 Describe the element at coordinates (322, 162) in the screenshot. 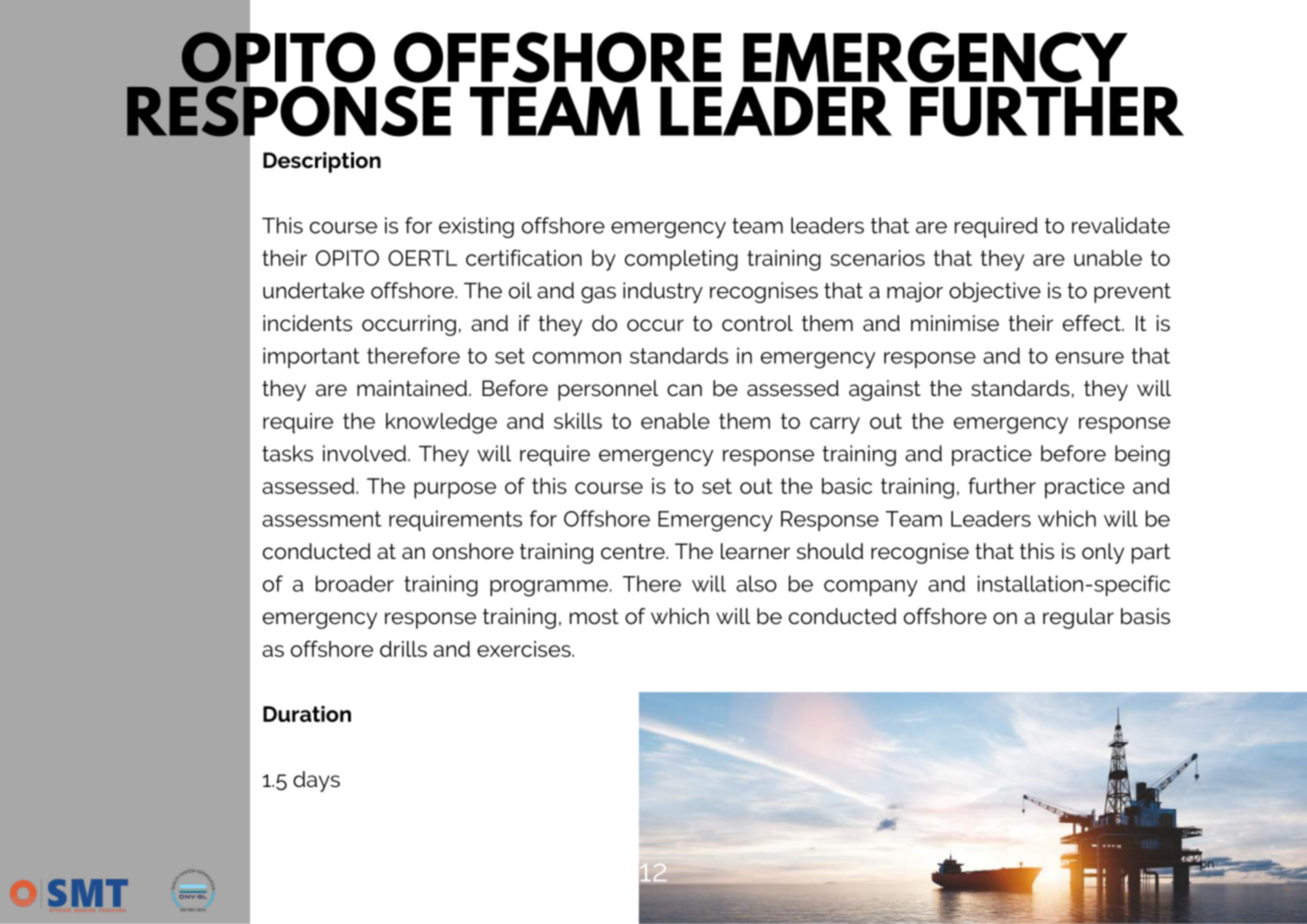

I see `Description` at that location.
